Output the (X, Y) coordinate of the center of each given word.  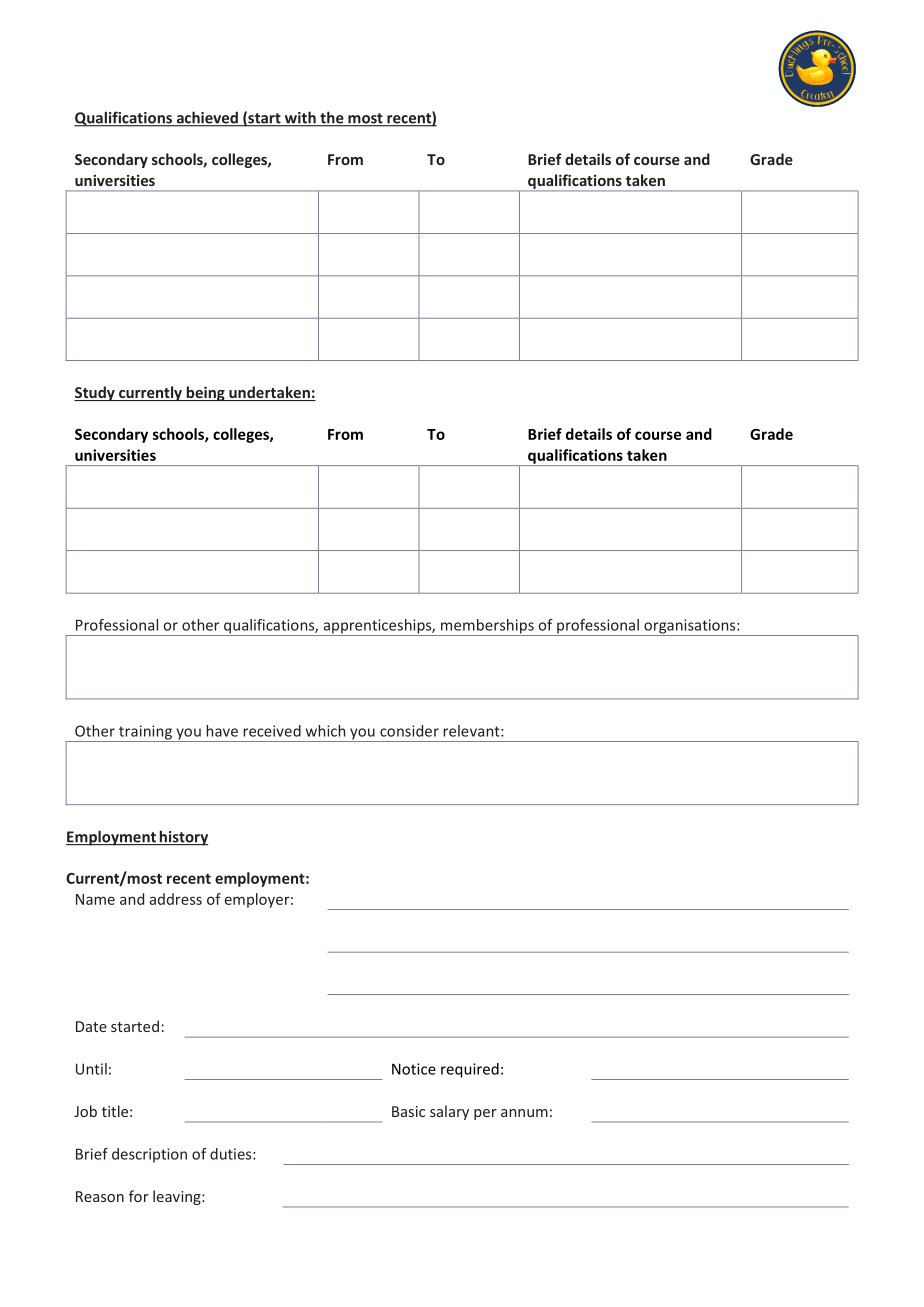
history (182, 838)
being (205, 393)
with (300, 118)
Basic (408, 1111)
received (272, 731)
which (325, 731)
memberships (487, 627)
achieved (207, 118)
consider (409, 731)
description (149, 1155)
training (145, 733)
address (176, 899)
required (470, 1070)
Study (95, 393)
